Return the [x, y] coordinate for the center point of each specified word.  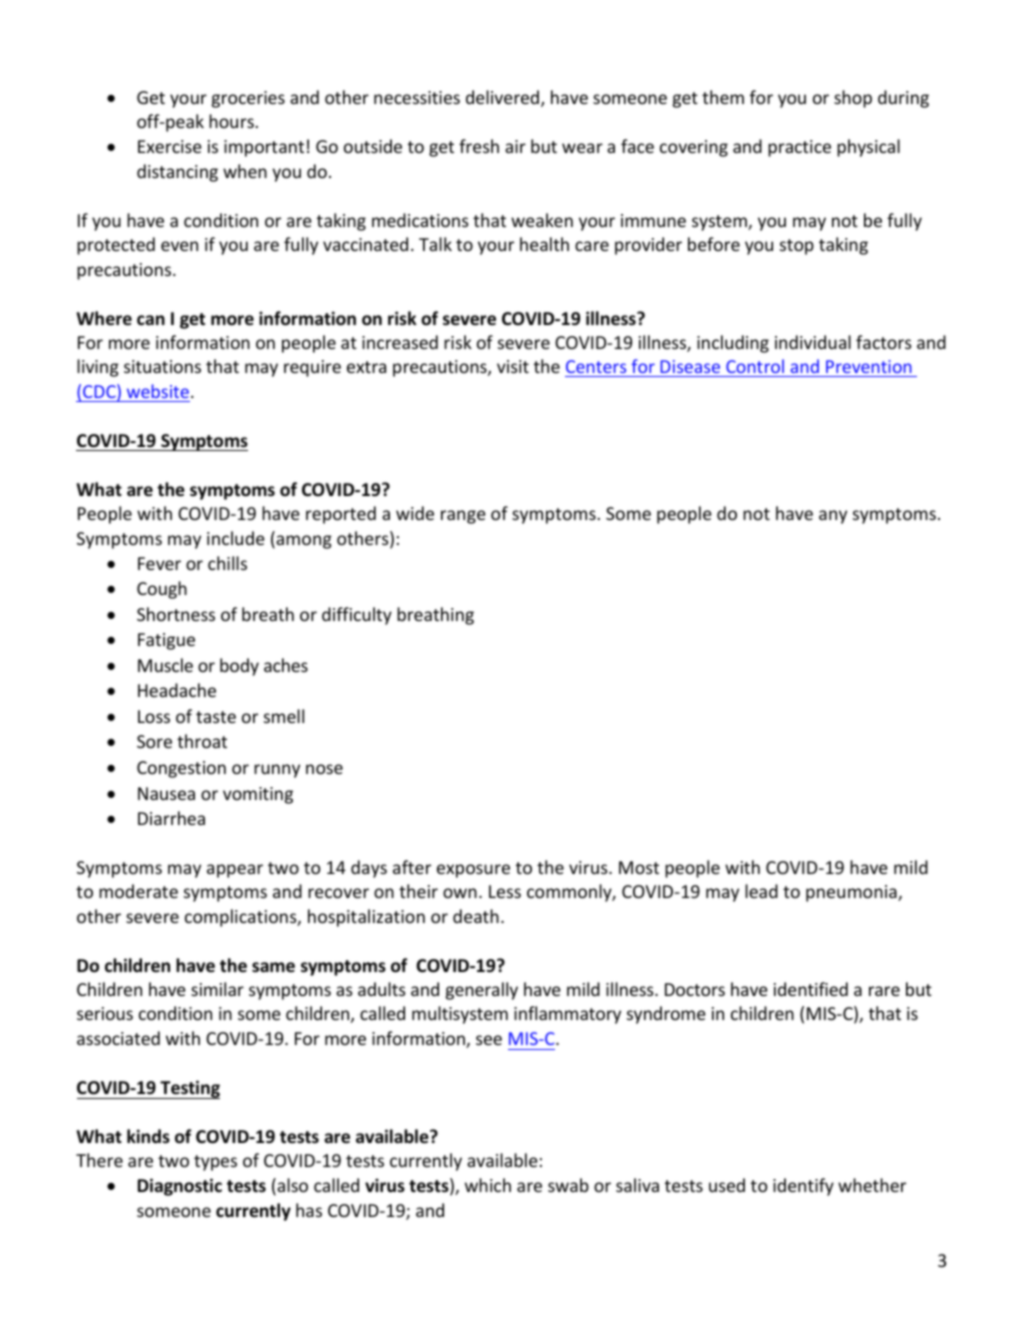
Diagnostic [180, 1187]
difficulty [357, 616]
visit [513, 366]
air [515, 146]
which [488, 1185]
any [833, 517]
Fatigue [166, 641]
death [476, 916]
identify [803, 1187]
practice [799, 148]
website [158, 391]
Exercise [170, 146]
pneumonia [852, 893]
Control [755, 368]
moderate [138, 891]
